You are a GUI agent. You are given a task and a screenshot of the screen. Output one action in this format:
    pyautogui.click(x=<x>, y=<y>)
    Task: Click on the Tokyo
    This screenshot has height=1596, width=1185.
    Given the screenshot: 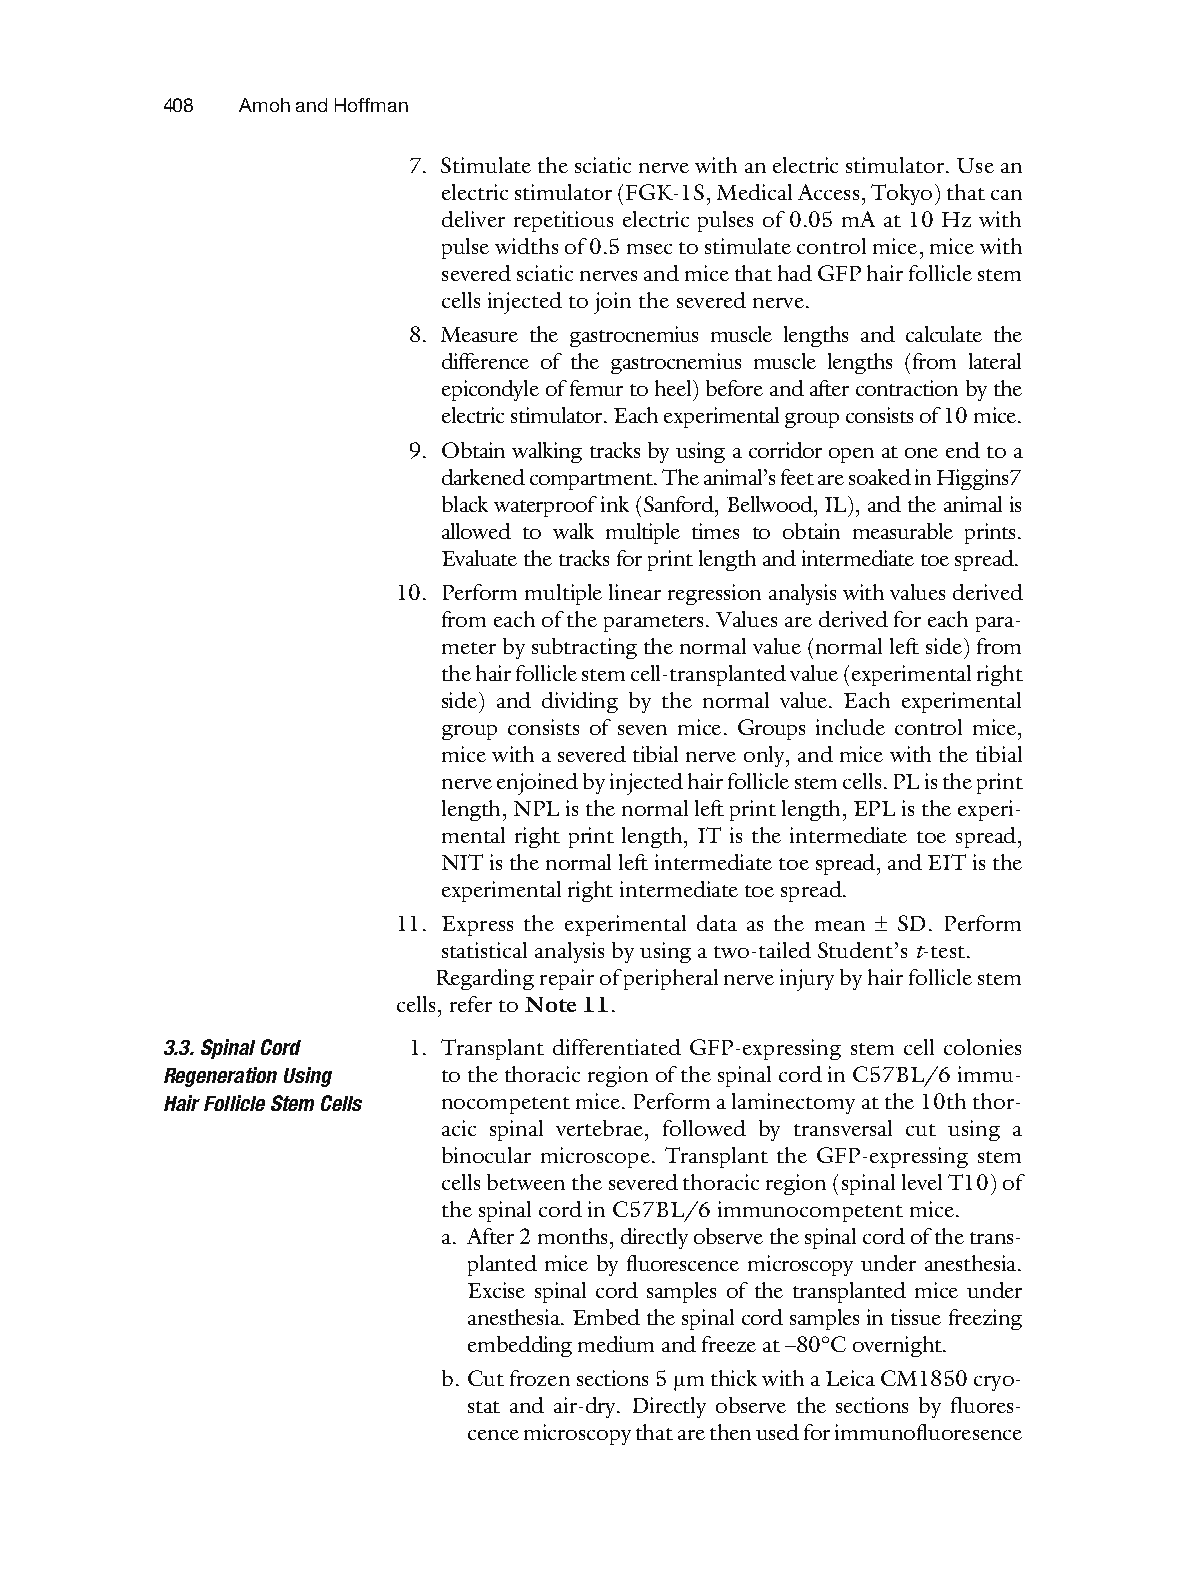 What is the action you would take?
    pyautogui.click(x=901, y=194)
